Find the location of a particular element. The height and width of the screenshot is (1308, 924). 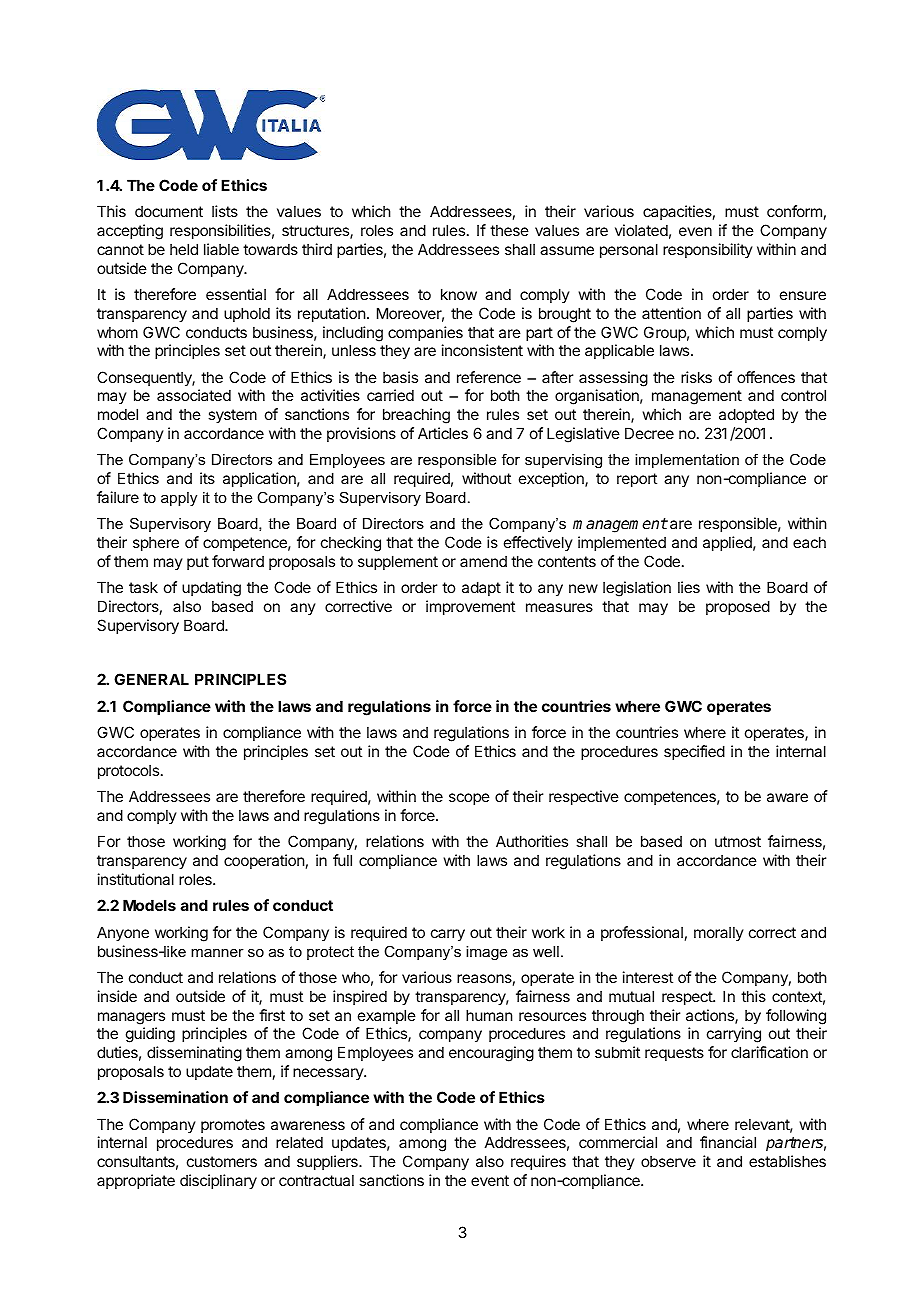

amend is located at coordinates (483, 561).
